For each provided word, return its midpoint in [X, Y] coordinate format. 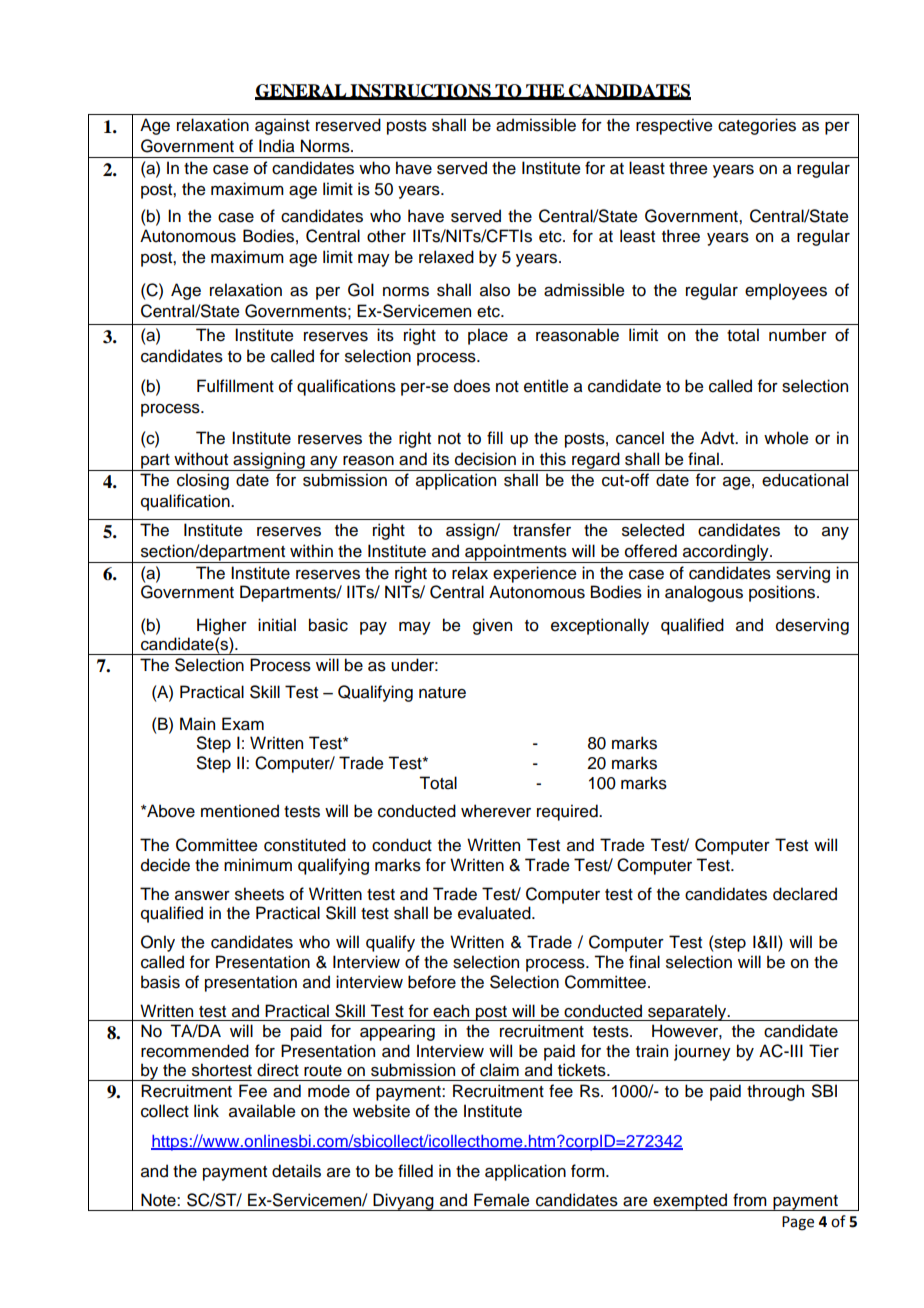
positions [783, 593]
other [386, 236]
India [277, 146]
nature [442, 693]
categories [757, 126]
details [296, 1171]
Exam [243, 724]
